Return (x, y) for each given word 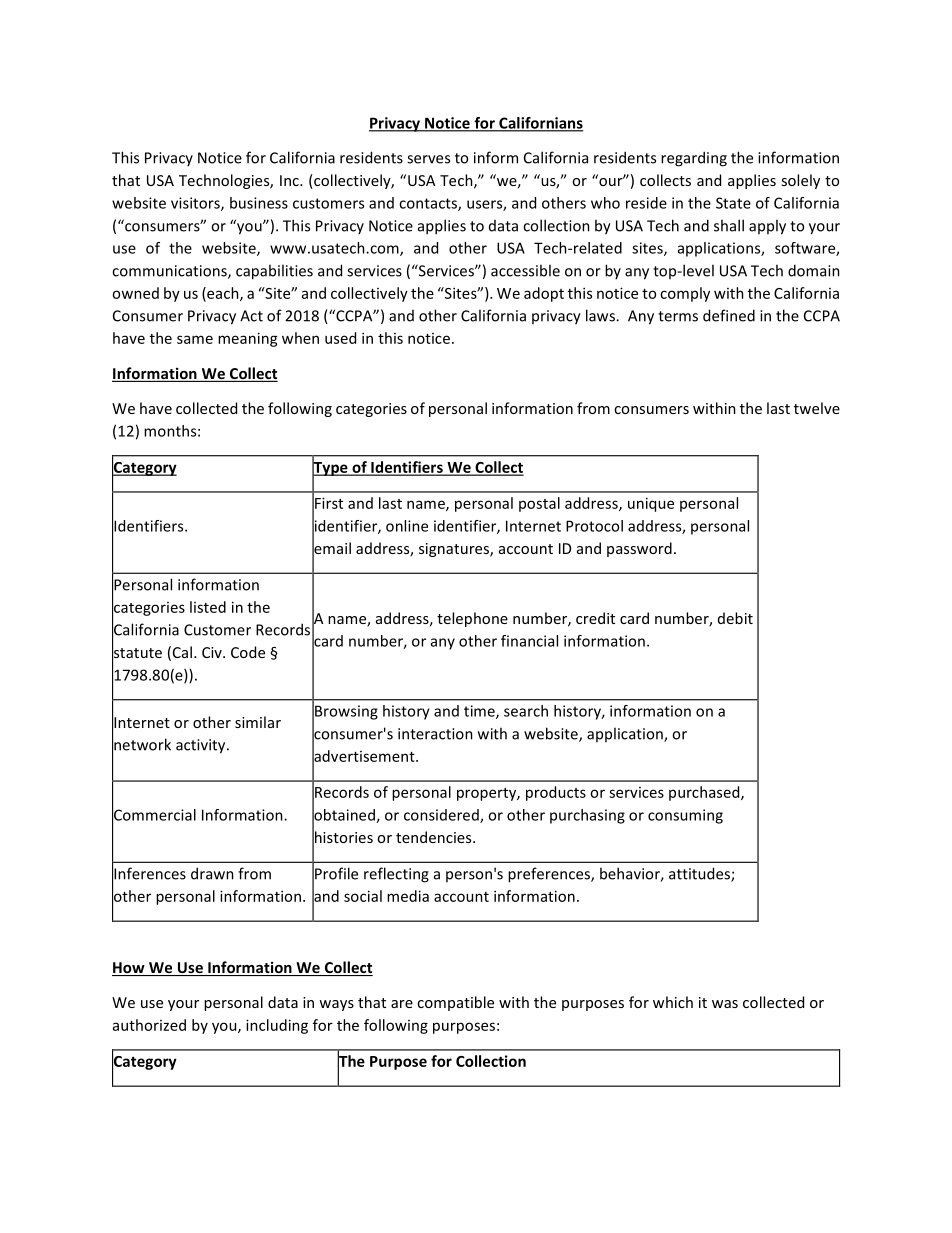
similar (258, 722)
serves (428, 159)
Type (331, 468)
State (733, 203)
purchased (705, 793)
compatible (455, 1003)
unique (651, 504)
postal (539, 504)
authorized (149, 1025)
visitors (196, 204)
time (480, 712)
